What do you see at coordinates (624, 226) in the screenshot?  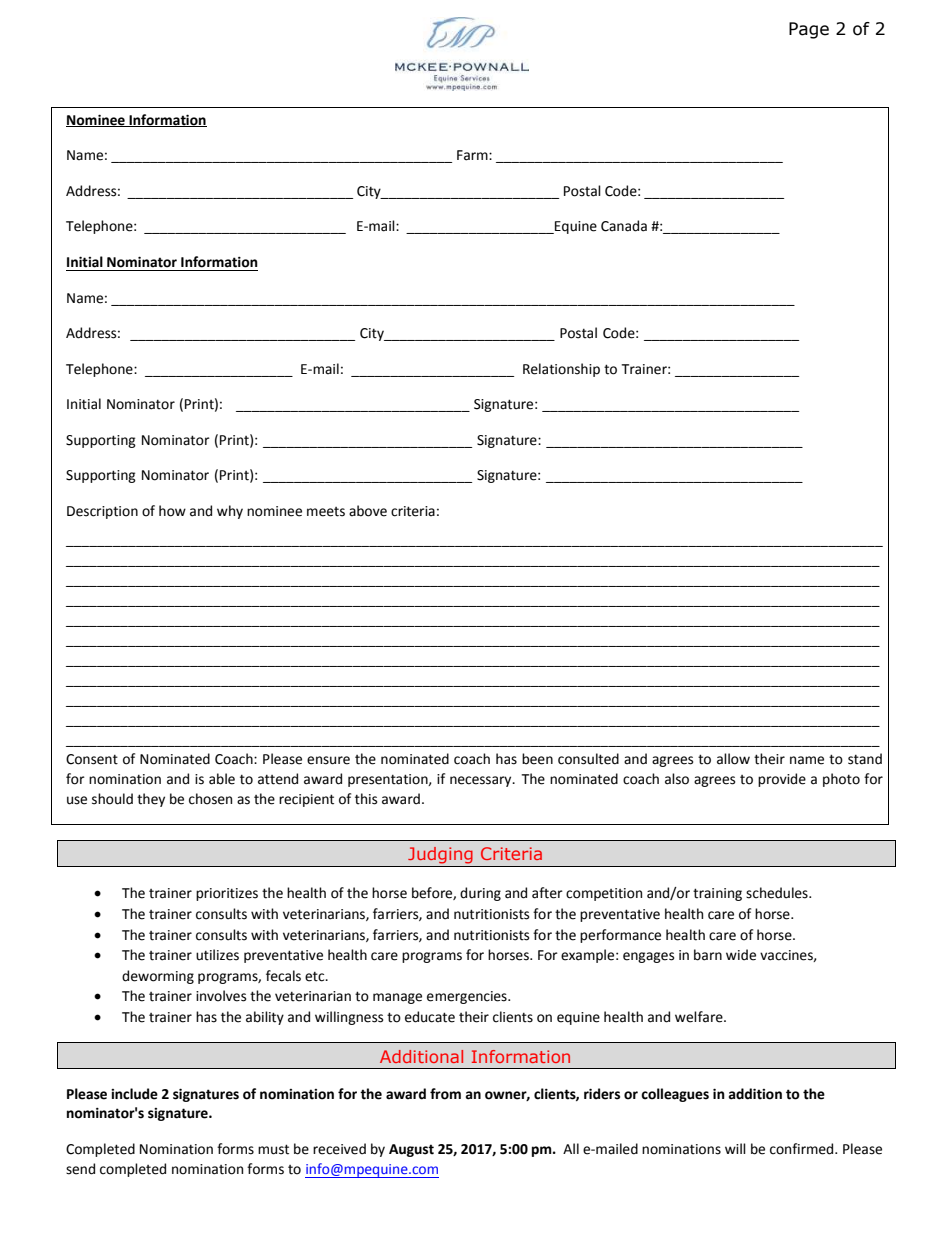 I see `Canada` at bounding box center [624, 226].
